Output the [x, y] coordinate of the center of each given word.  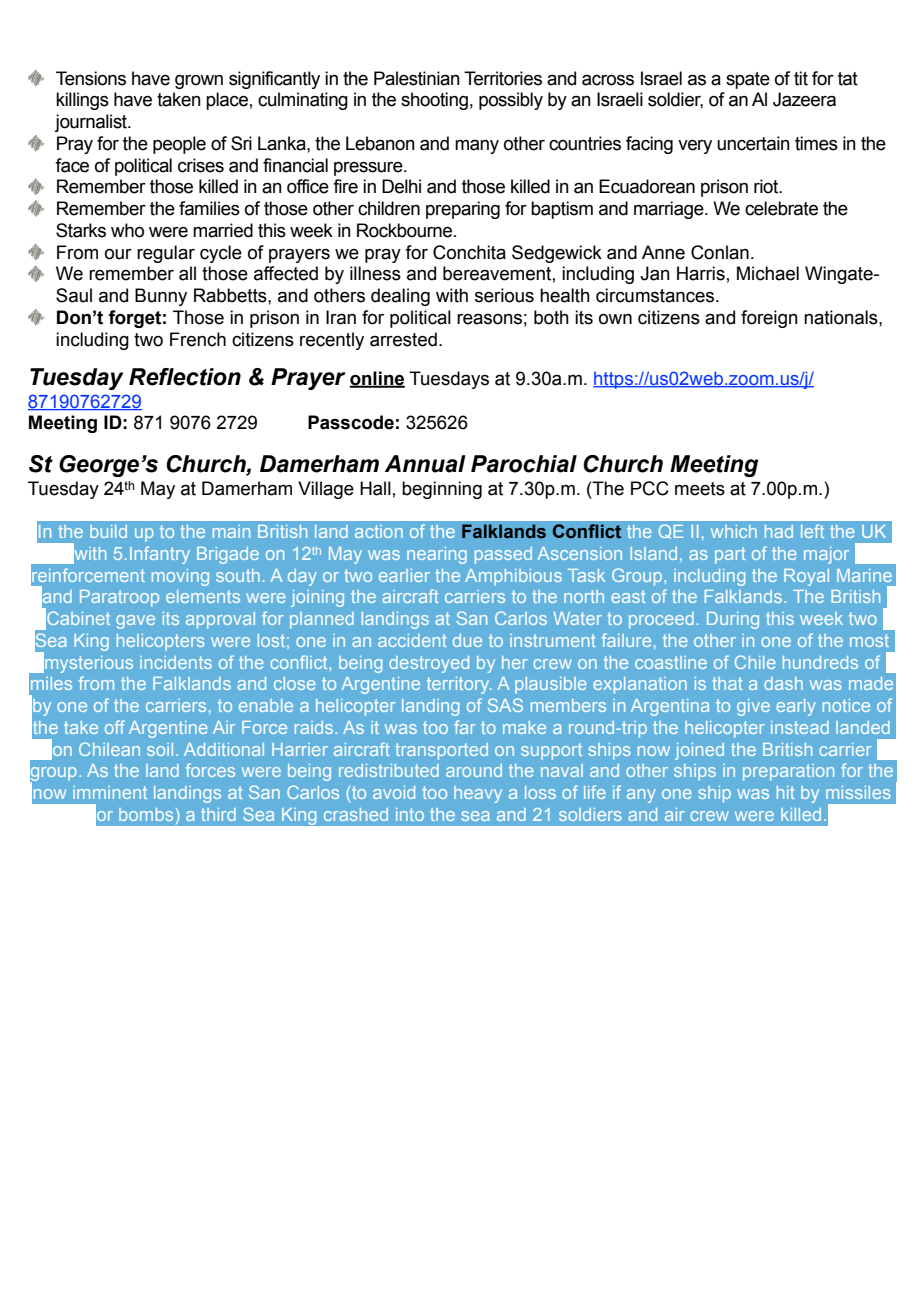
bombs [146, 814]
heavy [478, 794]
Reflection [185, 377]
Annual [425, 464]
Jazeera [804, 99]
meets [700, 489]
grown [199, 82]
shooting [434, 101]
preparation [788, 772]
